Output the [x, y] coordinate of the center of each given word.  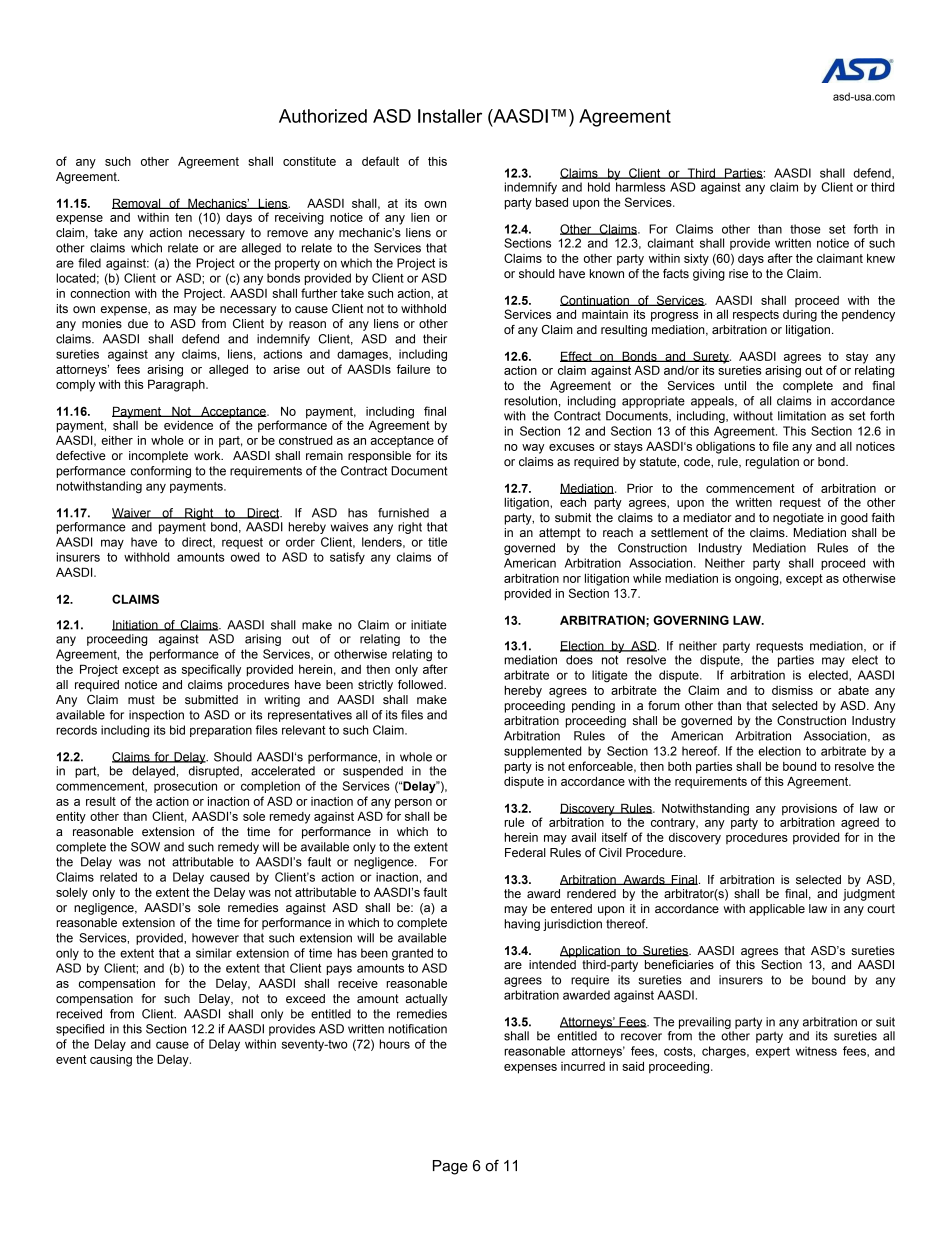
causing [111, 1060]
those [805, 229]
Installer [450, 116]
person [413, 804]
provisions [809, 810]
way [533, 449]
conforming [161, 472]
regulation [772, 463]
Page [450, 1167]
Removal [137, 203]
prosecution [185, 787]
